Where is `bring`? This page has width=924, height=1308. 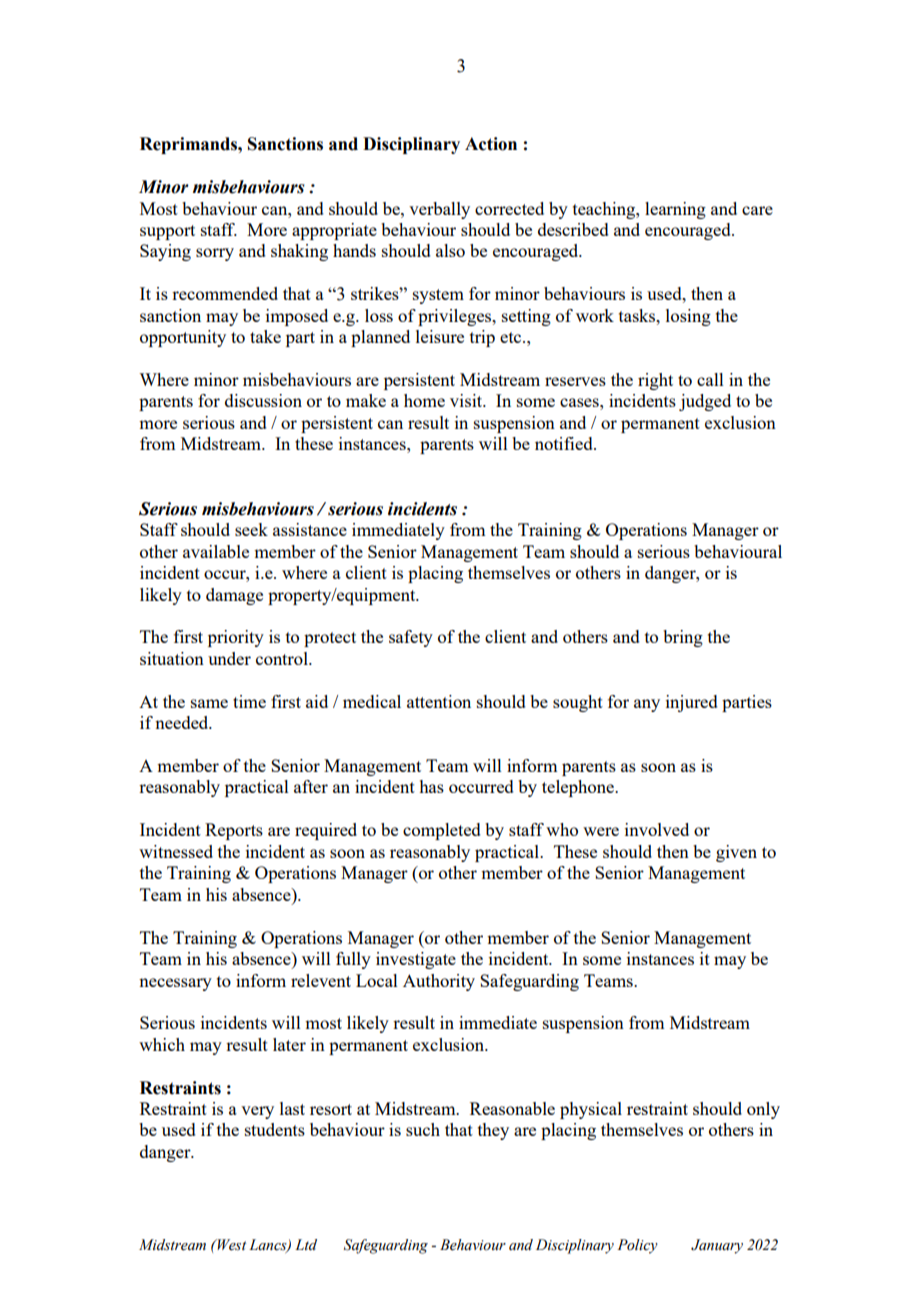
bring is located at coordinates (683, 638).
